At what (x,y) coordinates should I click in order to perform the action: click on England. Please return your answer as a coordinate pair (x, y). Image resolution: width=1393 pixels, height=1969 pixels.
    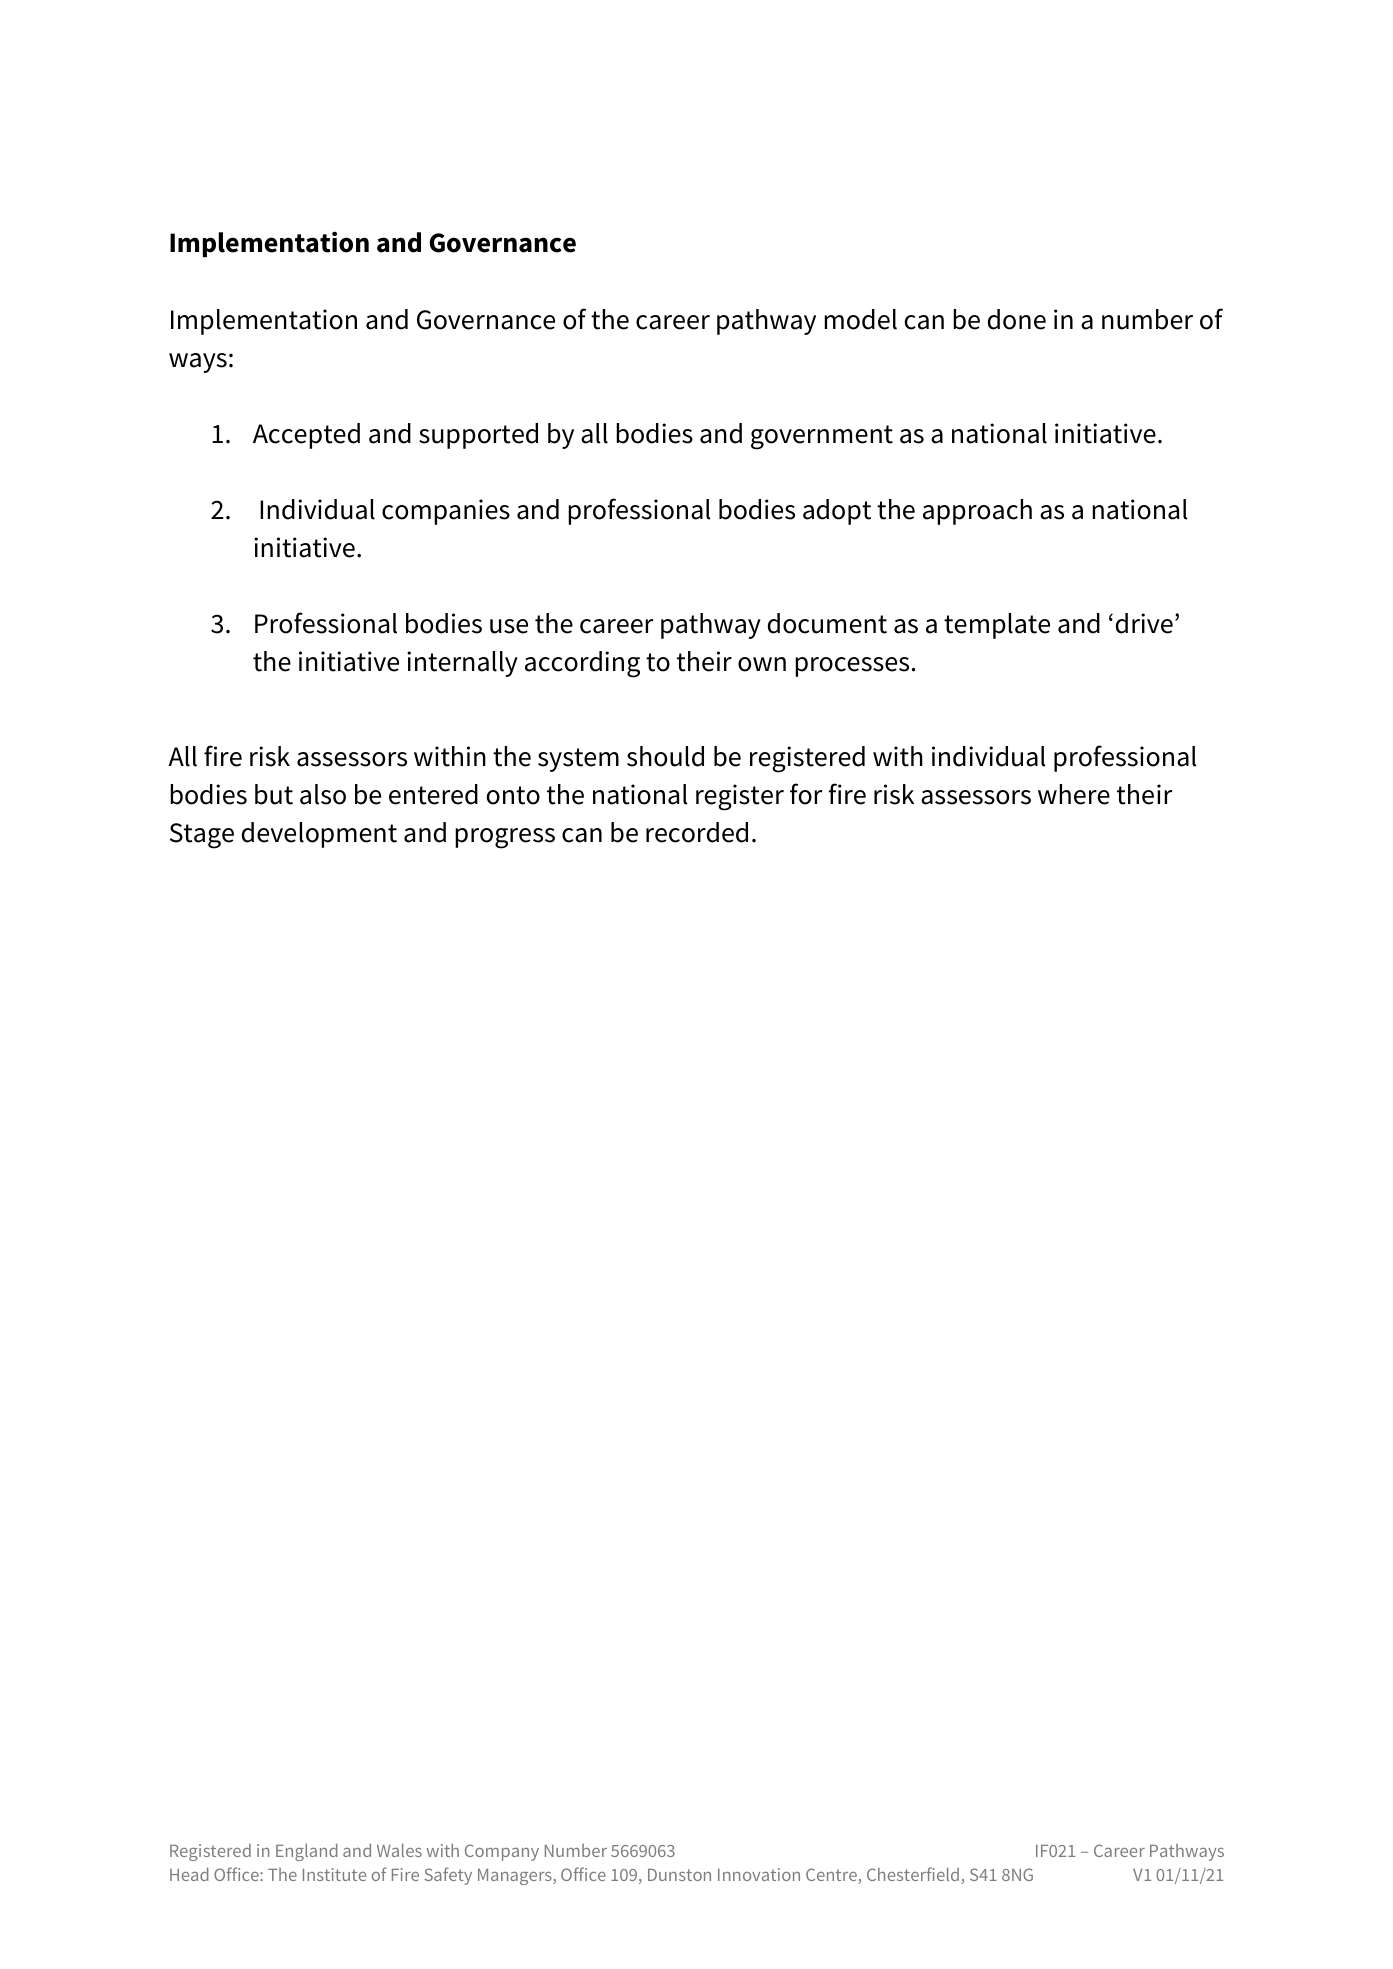
    Looking at the image, I should click on (307, 1852).
